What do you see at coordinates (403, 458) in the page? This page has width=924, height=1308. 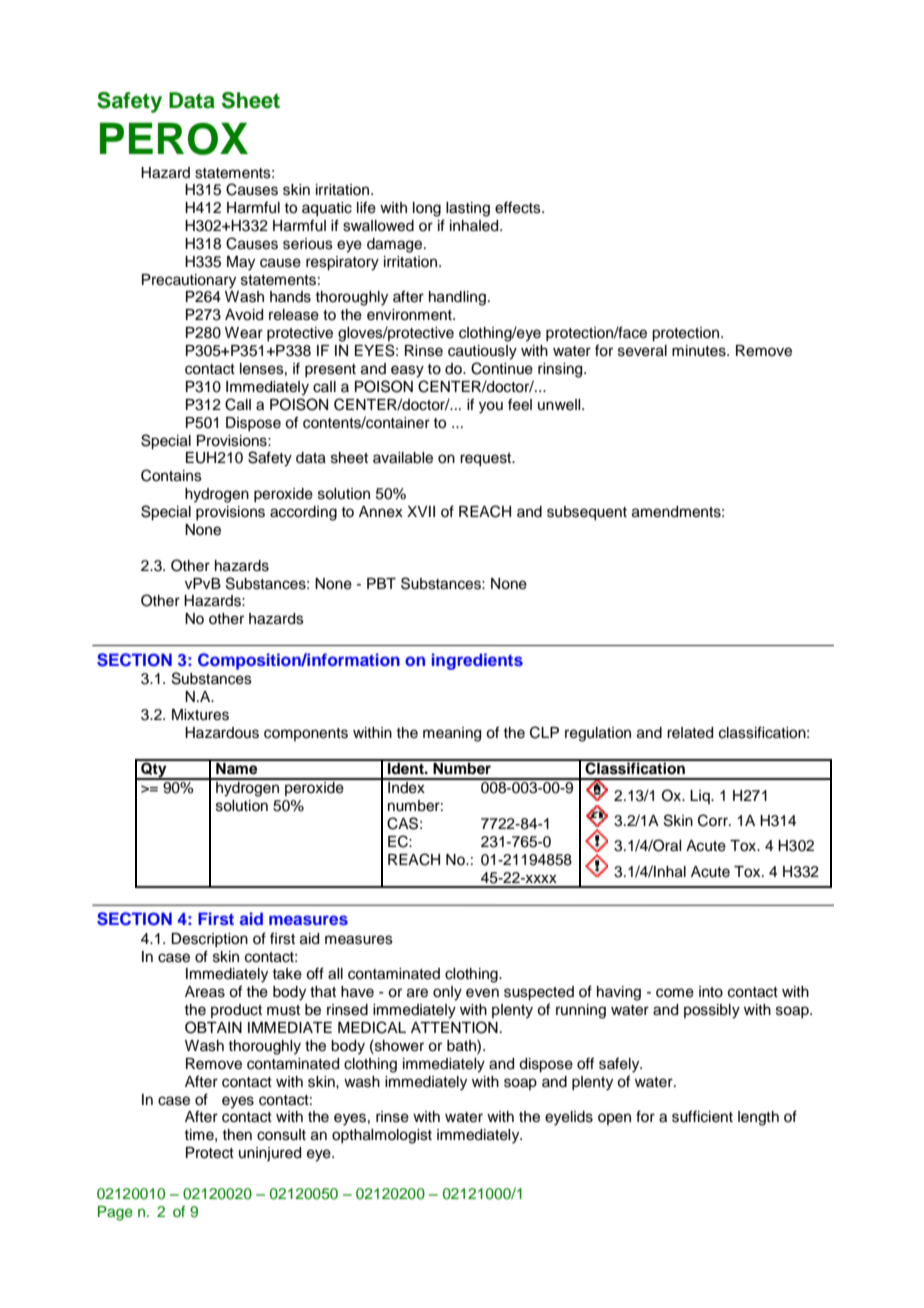 I see `available` at bounding box center [403, 458].
